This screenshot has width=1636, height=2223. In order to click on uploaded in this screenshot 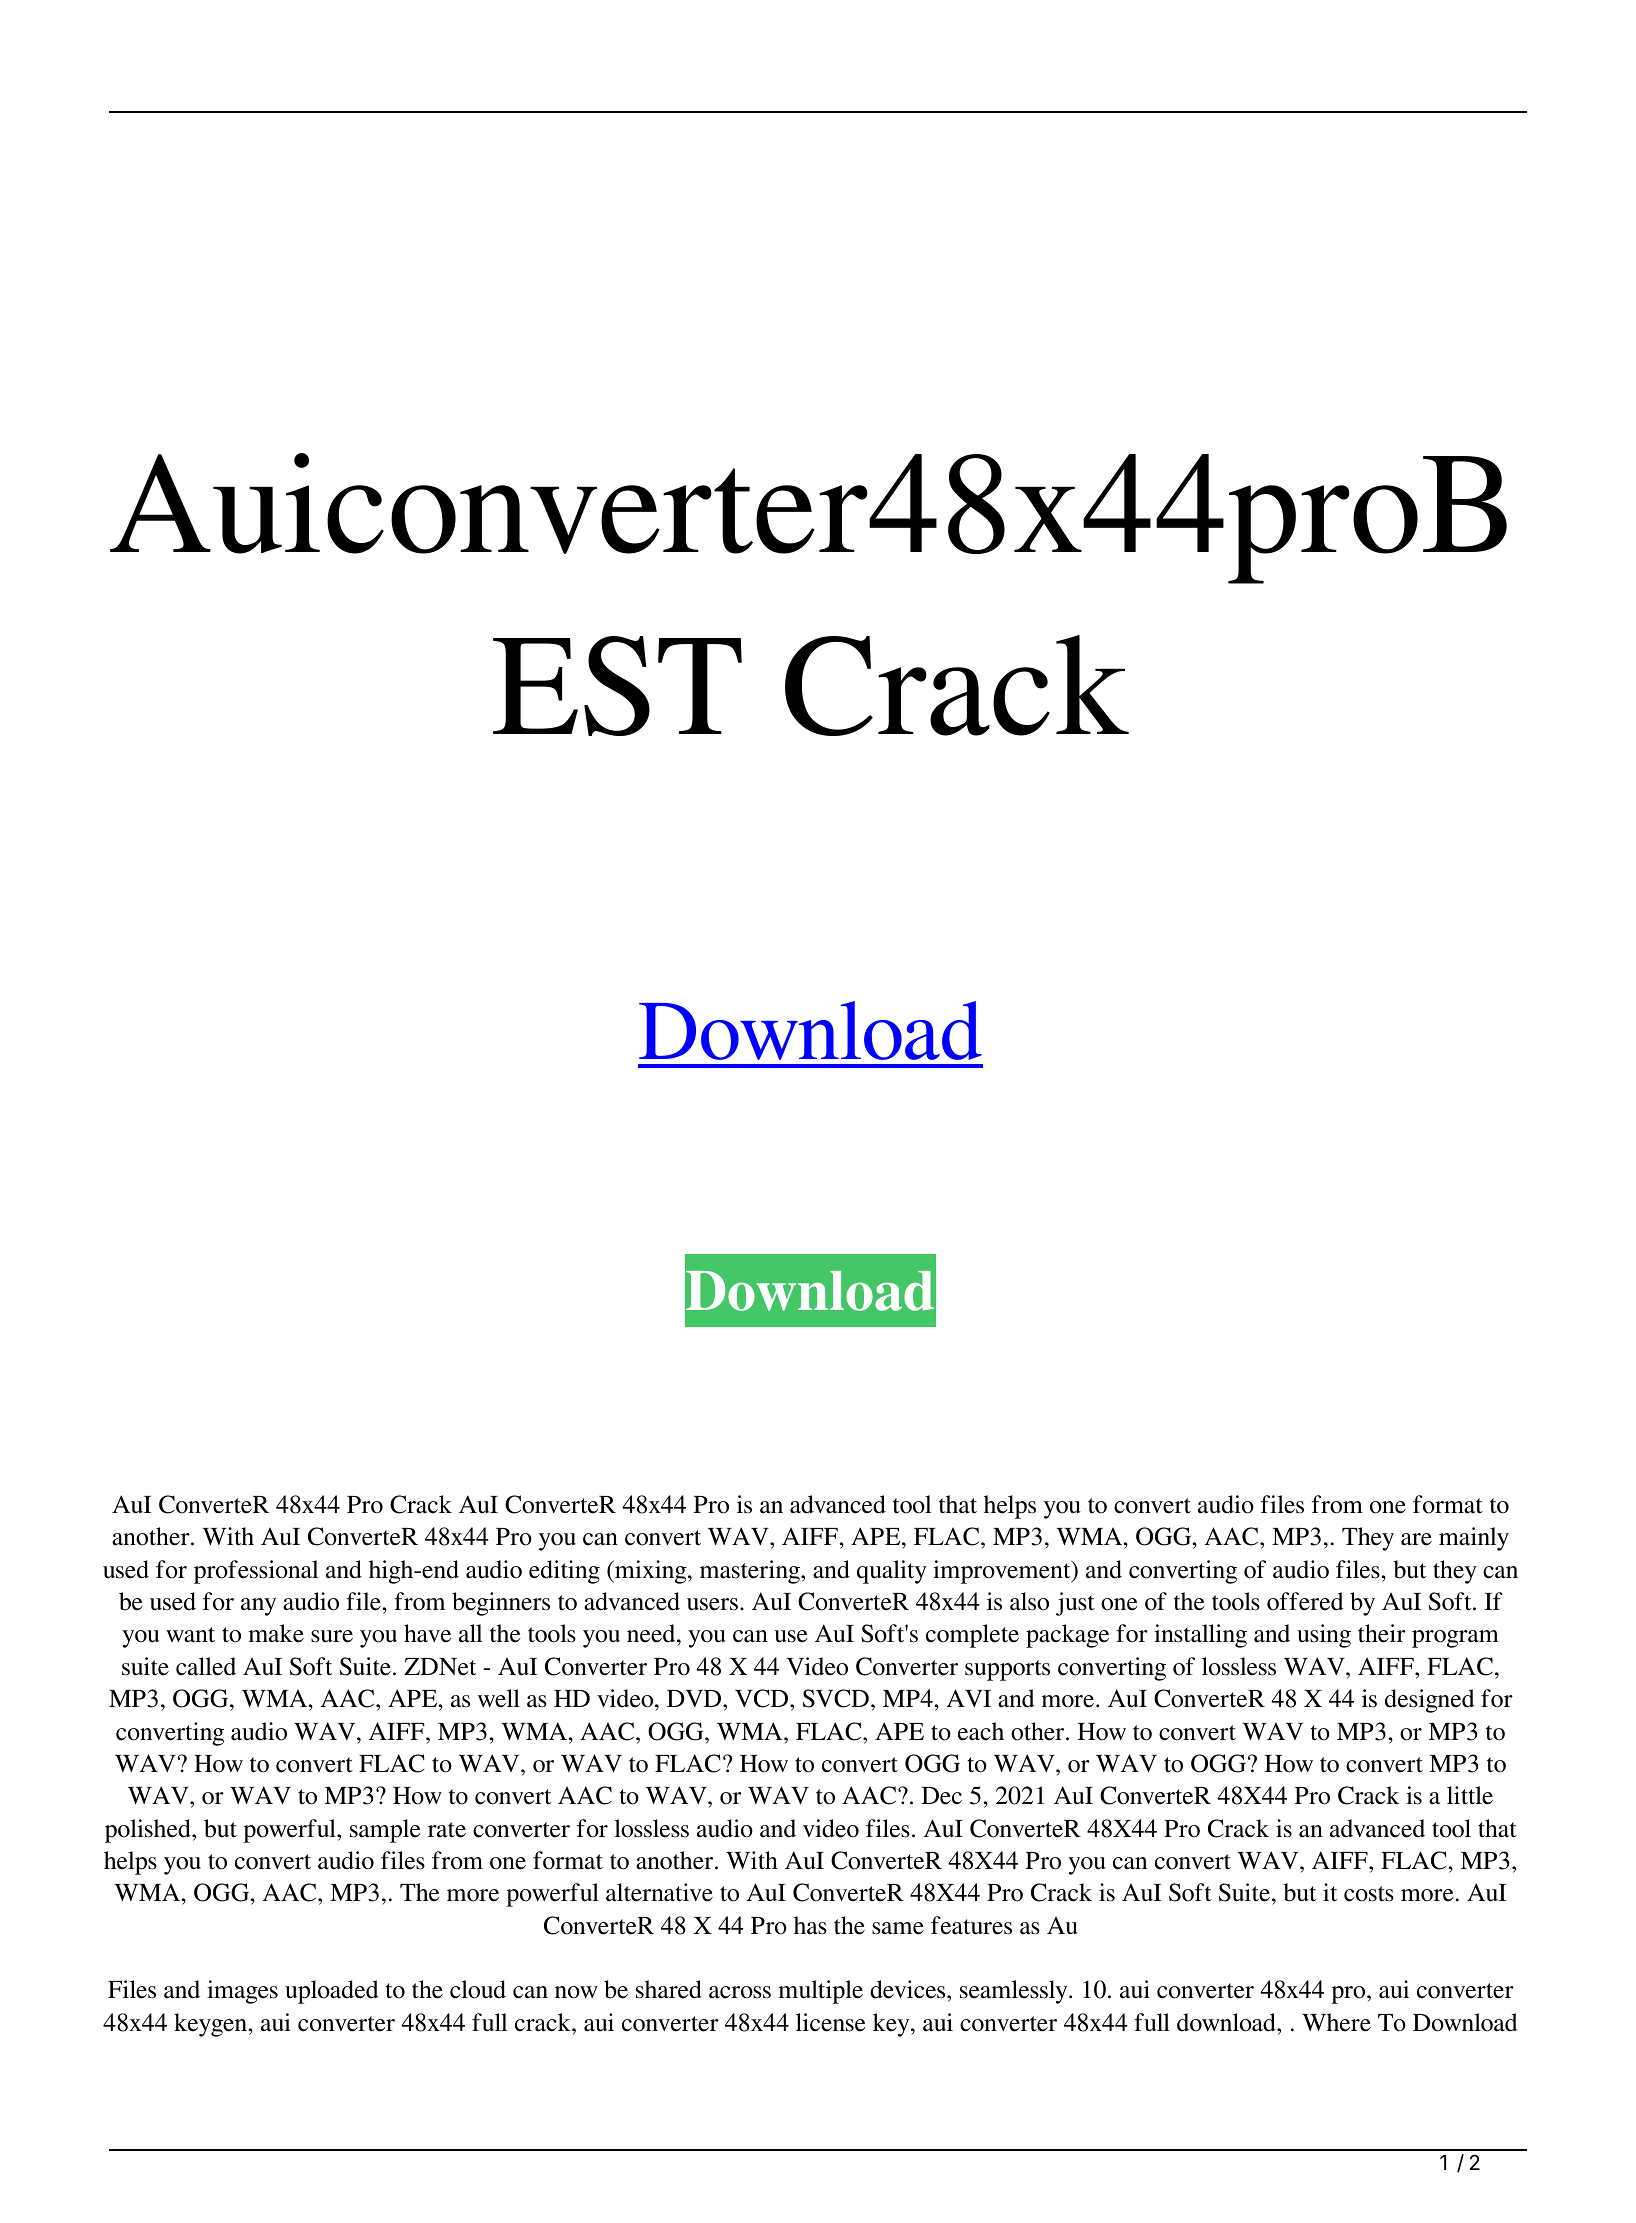, I will do `click(332, 1992)`.
